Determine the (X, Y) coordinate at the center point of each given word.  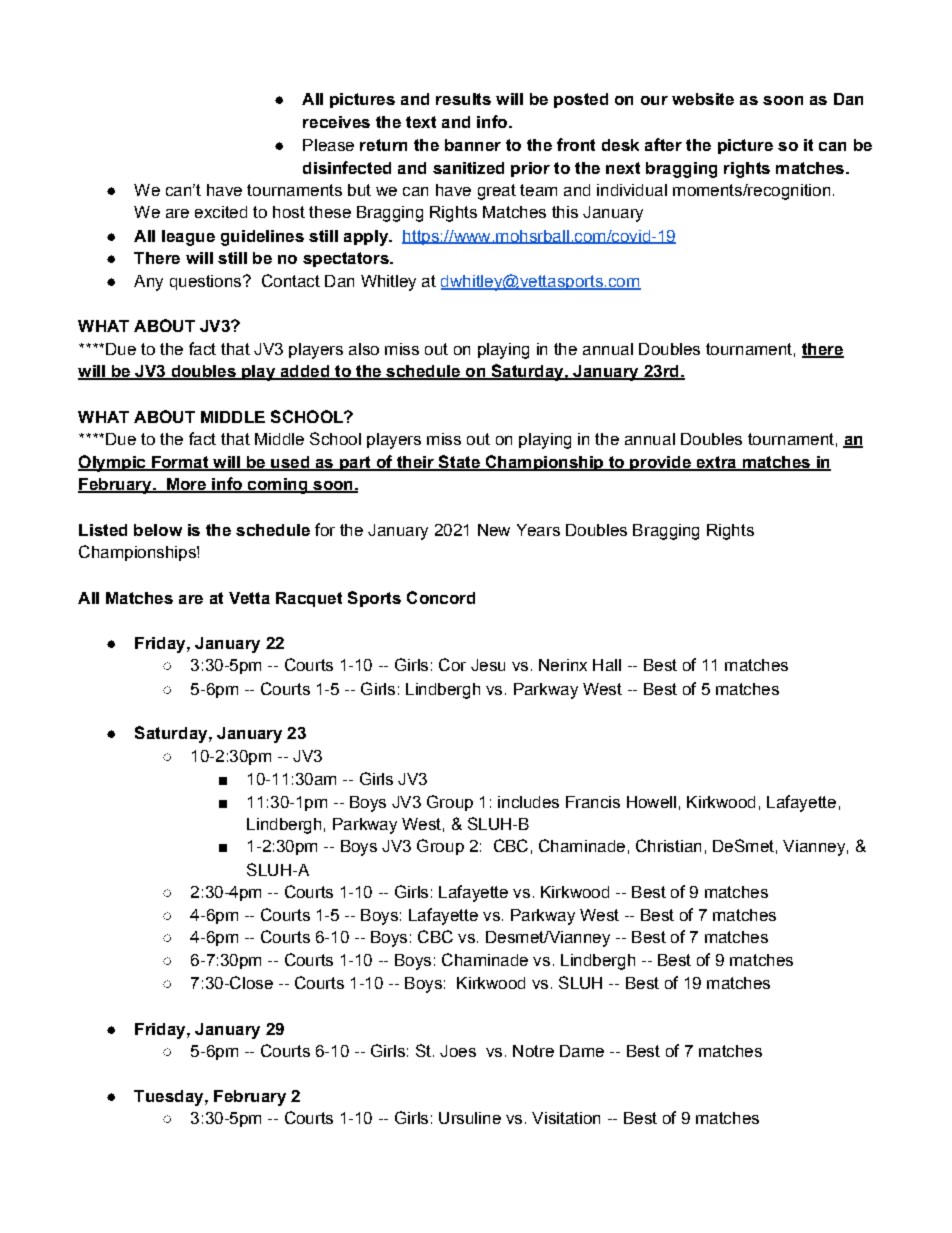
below (158, 530)
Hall (607, 665)
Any (148, 283)
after (663, 144)
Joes (458, 1051)
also (364, 349)
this (565, 212)
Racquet (309, 599)
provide (660, 463)
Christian (668, 845)
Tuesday (170, 1098)
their (415, 463)
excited (221, 212)
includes (528, 802)
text (421, 122)
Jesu (488, 665)
